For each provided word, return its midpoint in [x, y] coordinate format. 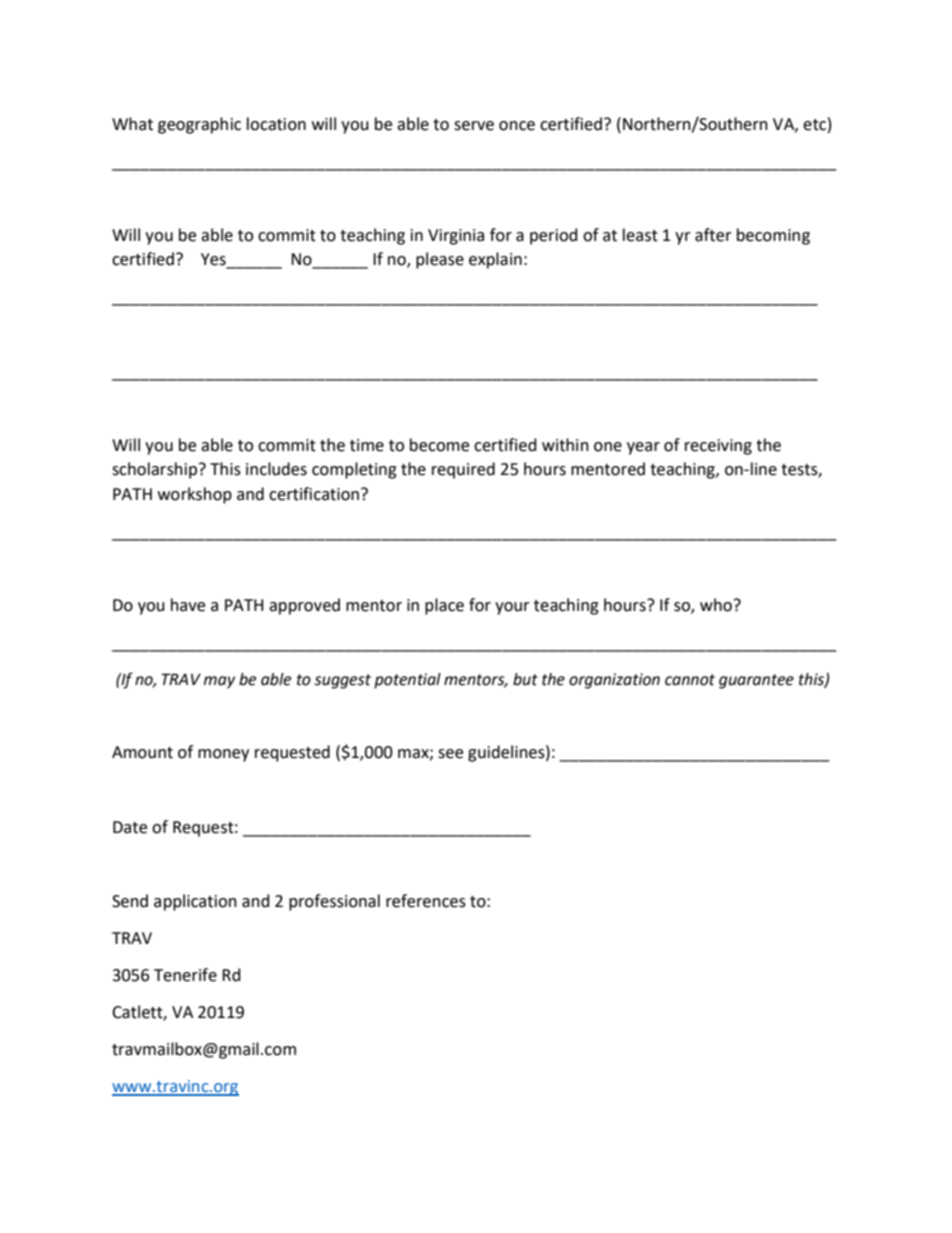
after [713, 235]
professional [334, 902]
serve [474, 126]
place [444, 606]
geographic [199, 125]
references [426, 901]
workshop [195, 495]
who [716, 605]
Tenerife [185, 975]
